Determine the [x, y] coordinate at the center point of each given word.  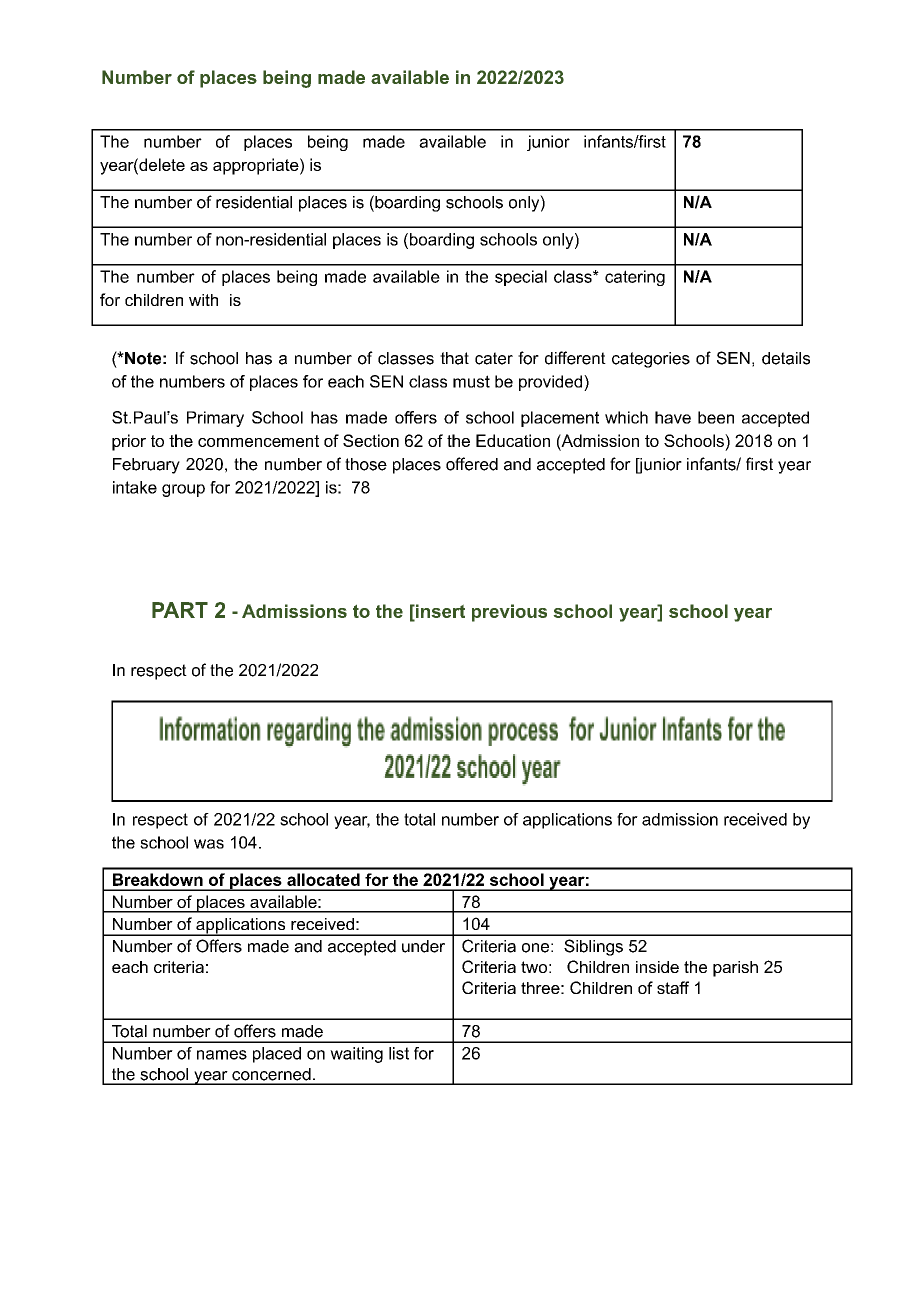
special [521, 278]
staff [673, 987]
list [399, 1053]
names [222, 1055]
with [203, 300]
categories [651, 360]
